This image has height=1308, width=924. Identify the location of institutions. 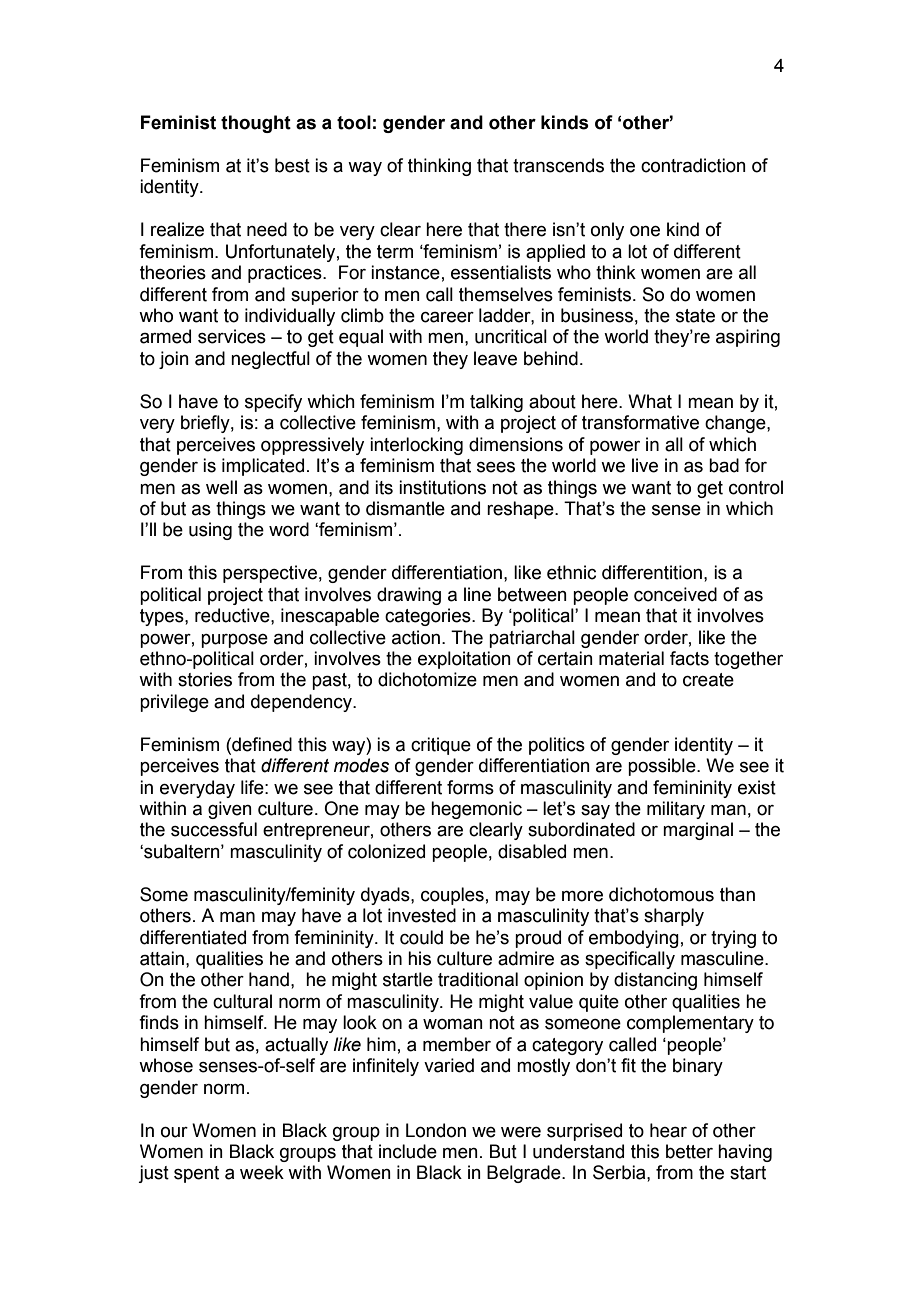
(442, 487).
